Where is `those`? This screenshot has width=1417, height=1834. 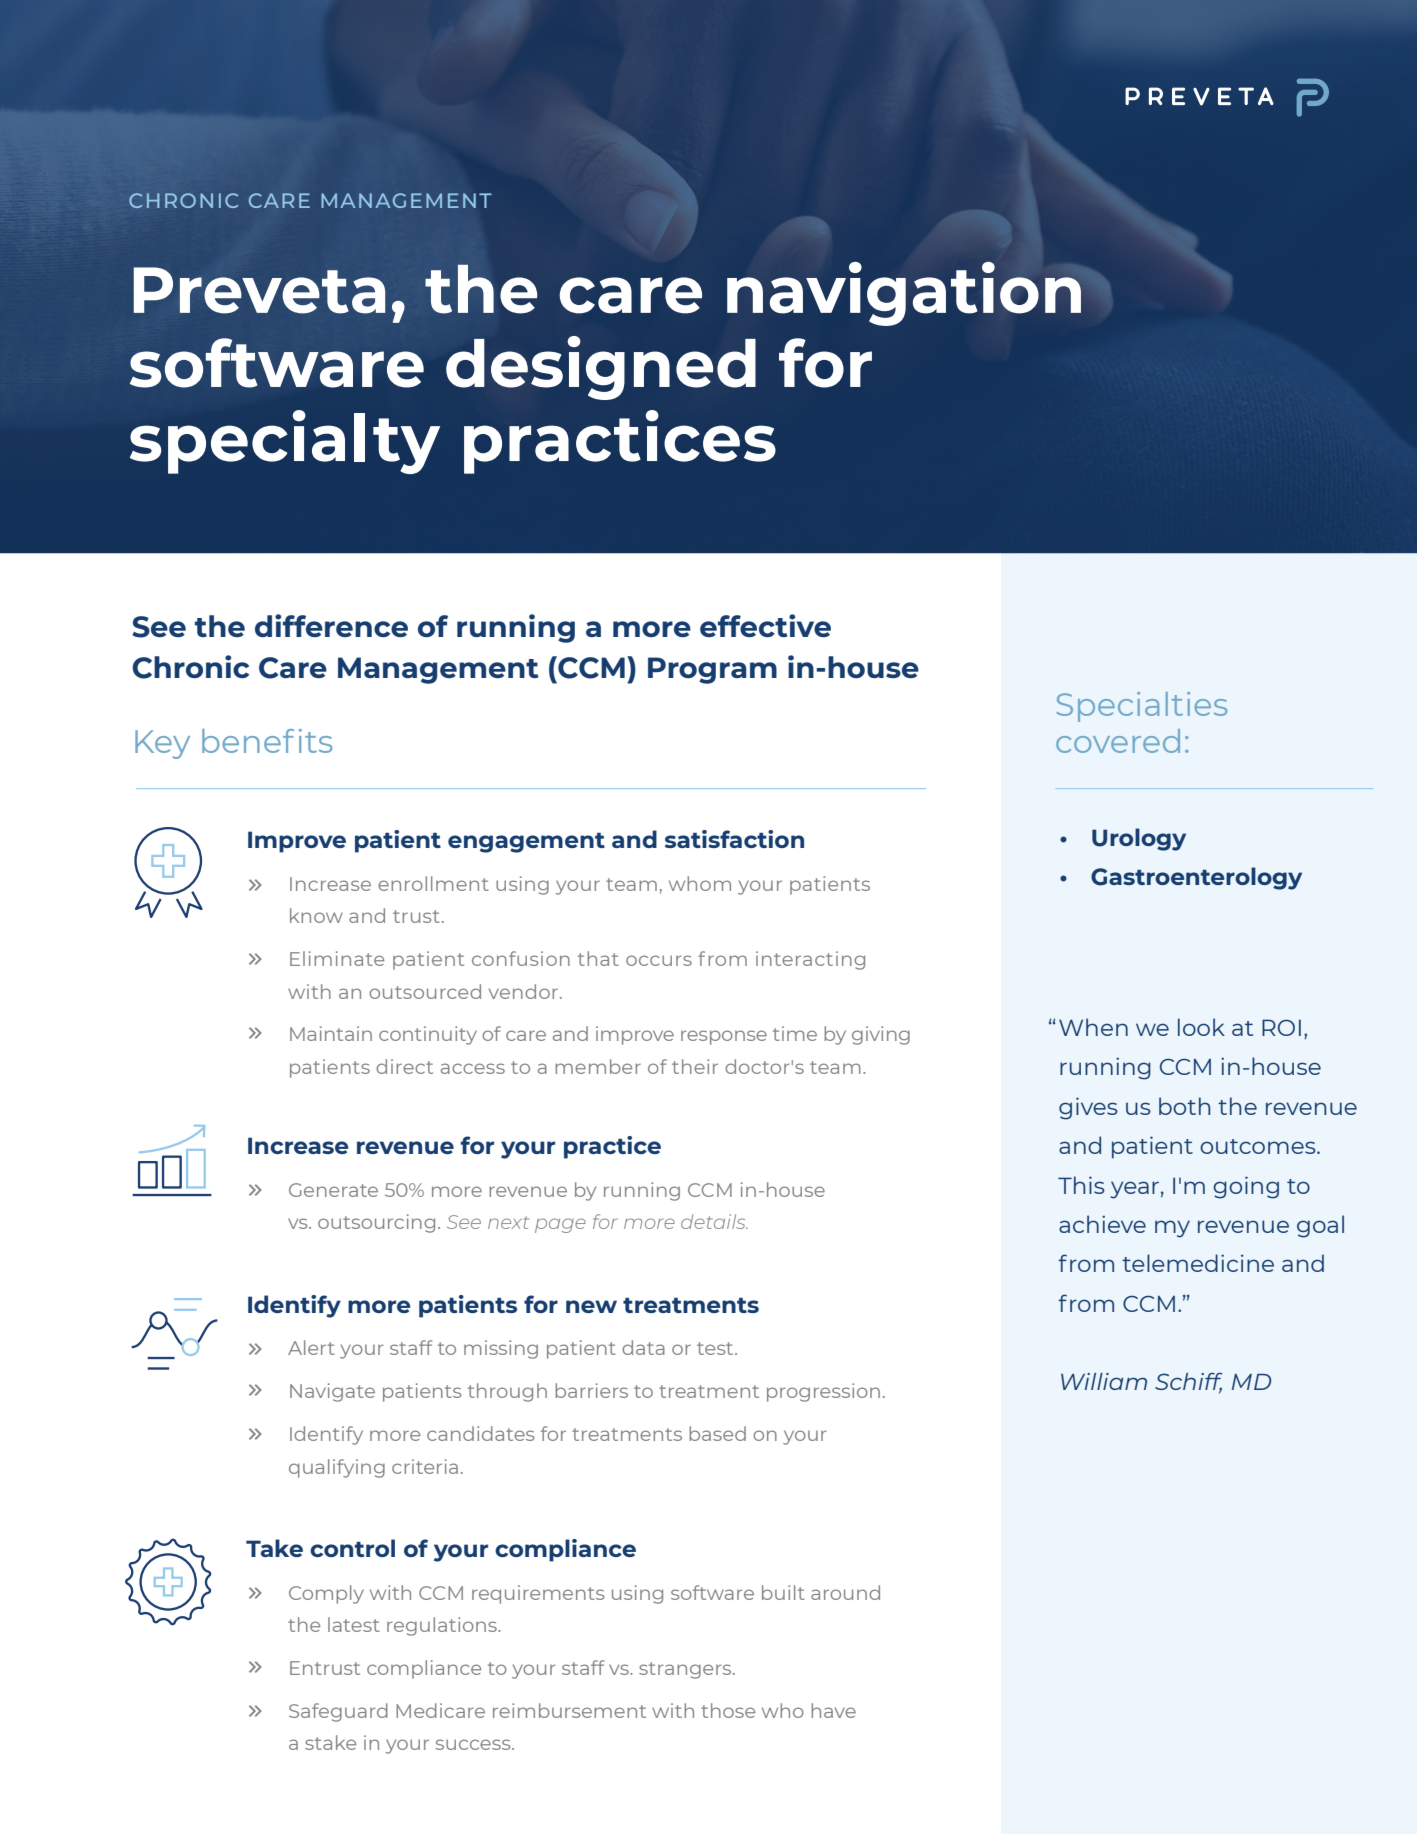 those is located at coordinates (728, 1710).
